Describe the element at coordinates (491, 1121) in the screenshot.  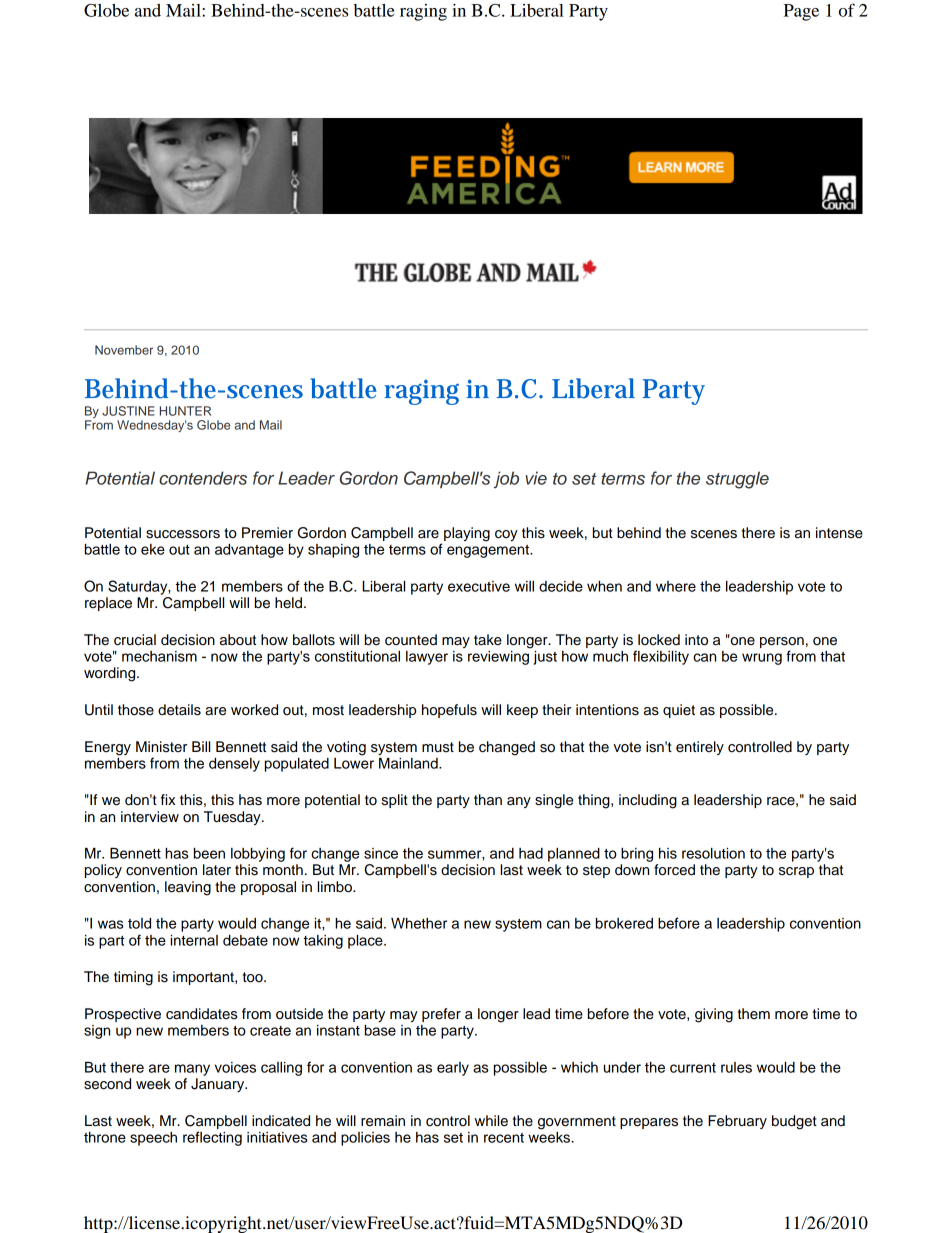
I see `while` at that location.
